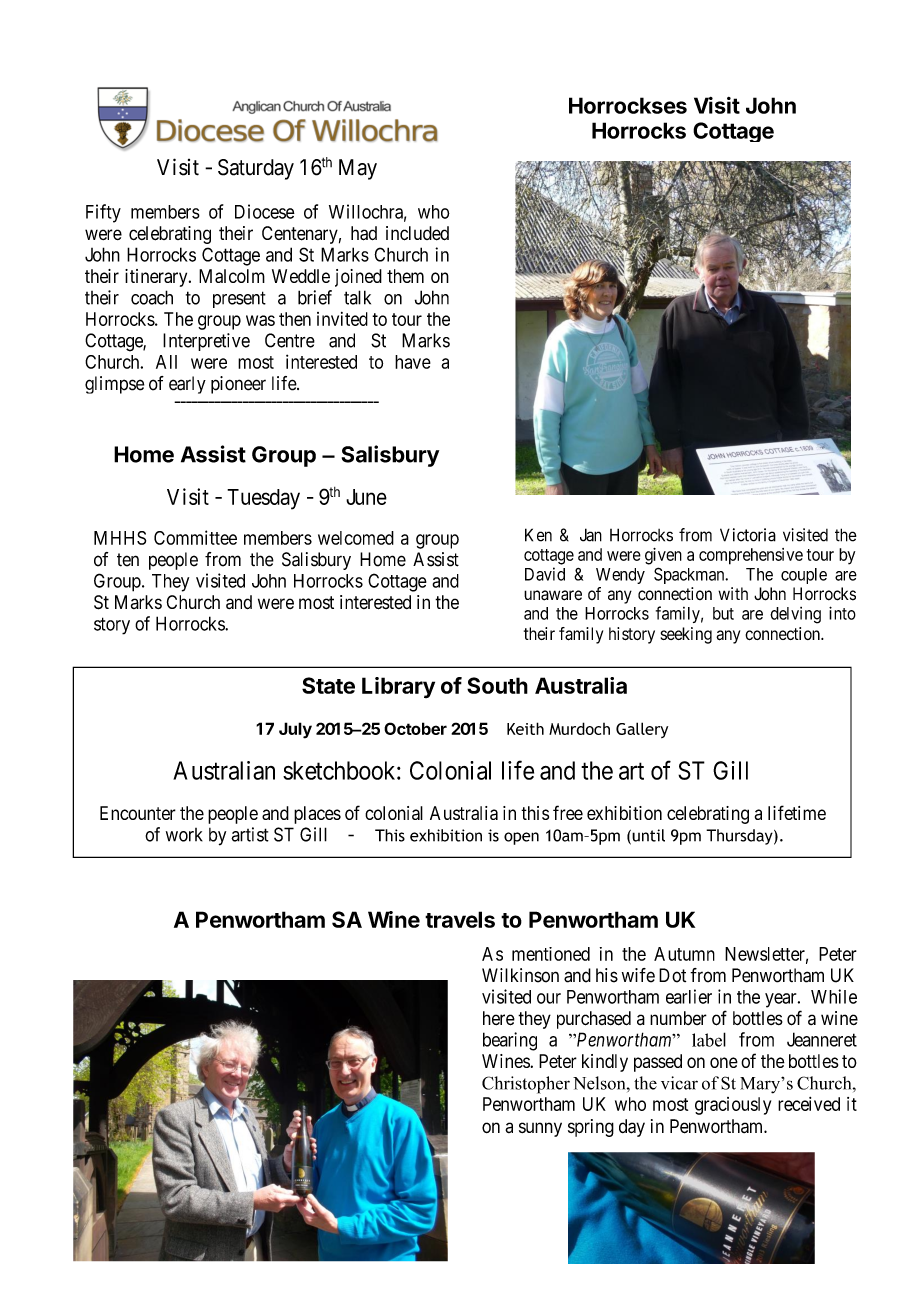 This screenshot has width=924, height=1308. Describe the element at coordinates (187, 385) in the screenshot. I see `early` at that location.
